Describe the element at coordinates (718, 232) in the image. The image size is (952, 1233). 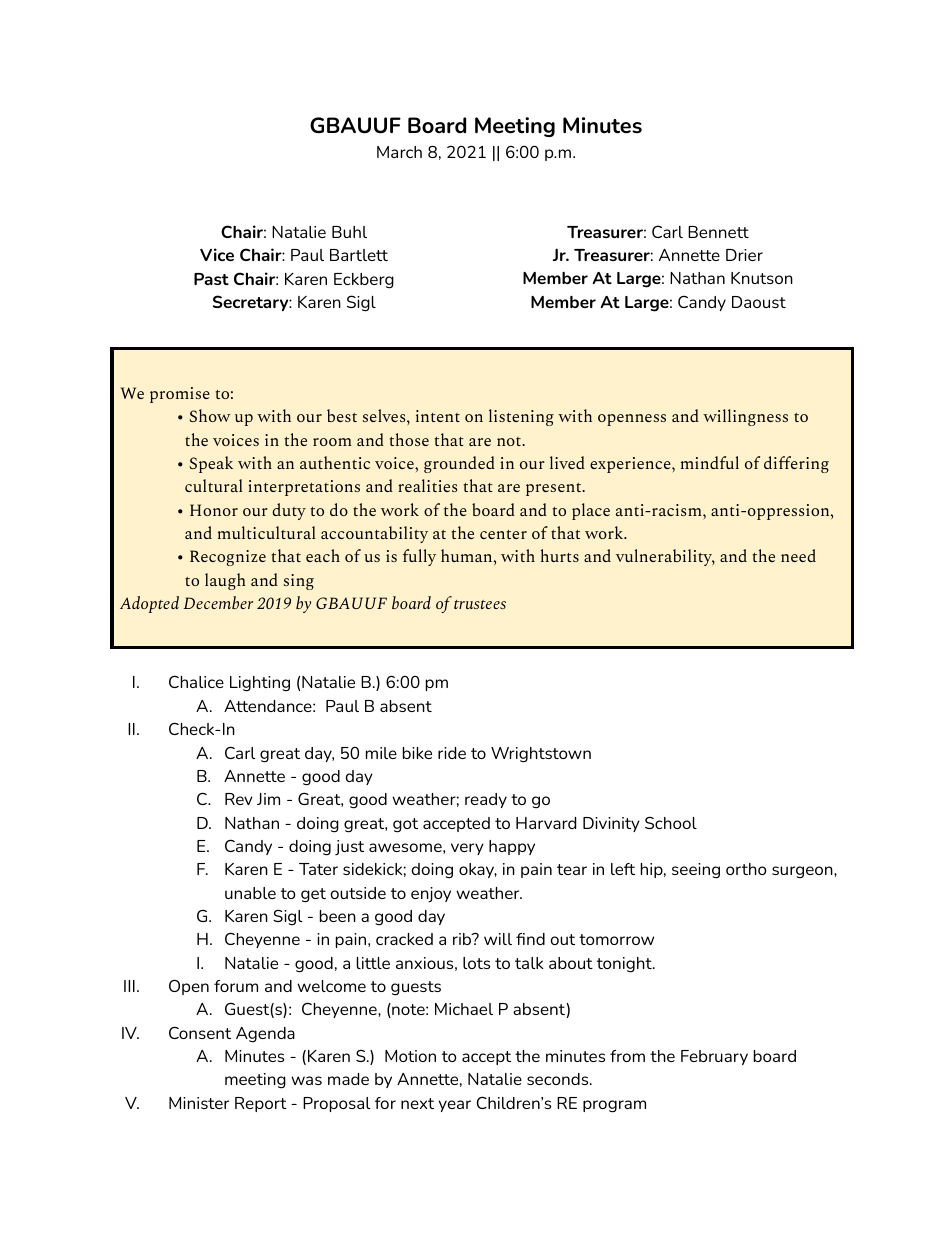
I see `Bennett` at that location.
